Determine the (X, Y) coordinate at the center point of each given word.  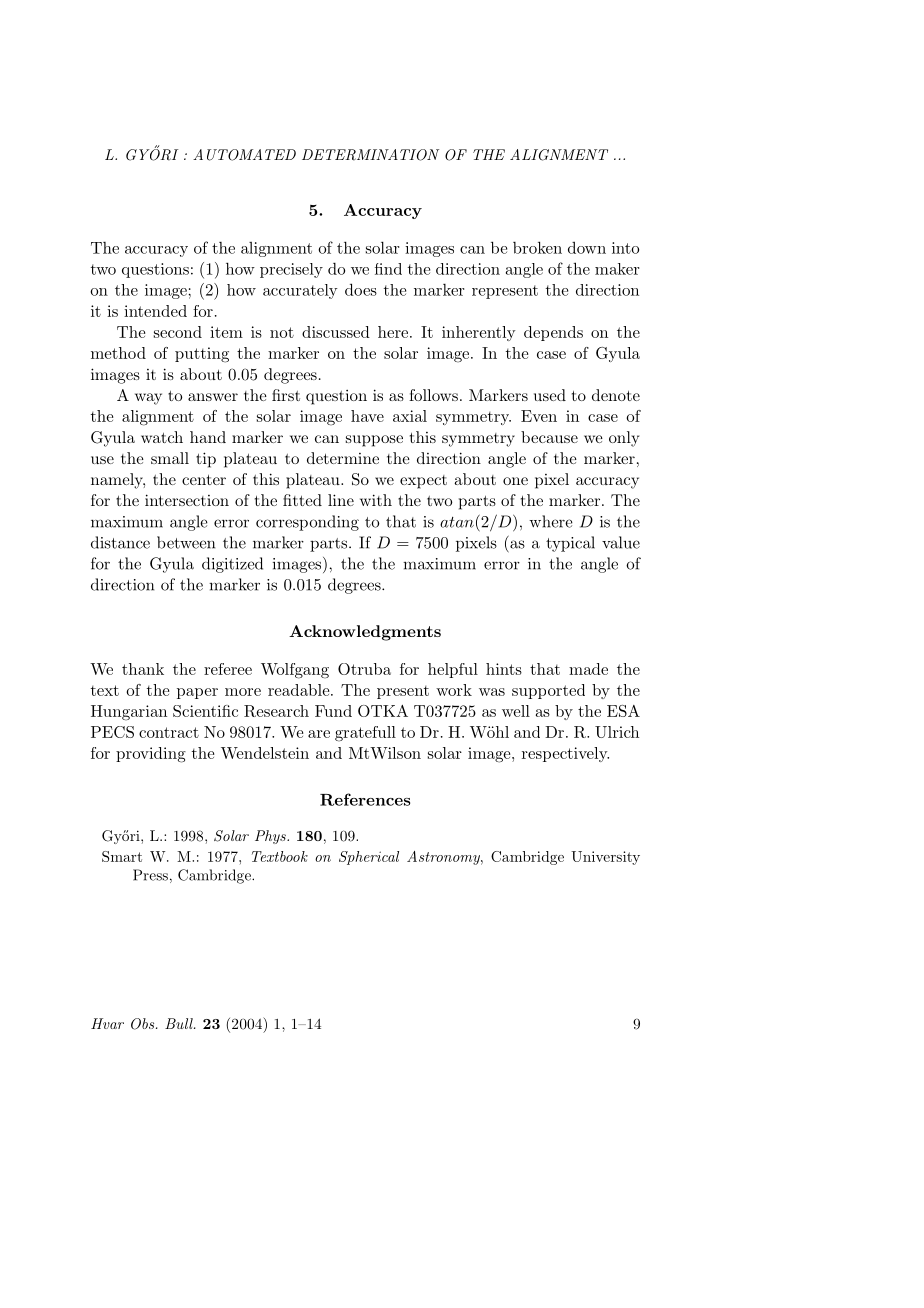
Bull (180, 1023)
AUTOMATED (244, 155)
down (587, 247)
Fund (333, 711)
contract (169, 732)
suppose (374, 441)
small (170, 458)
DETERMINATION (370, 155)
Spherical (369, 858)
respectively (565, 754)
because (549, 437)
